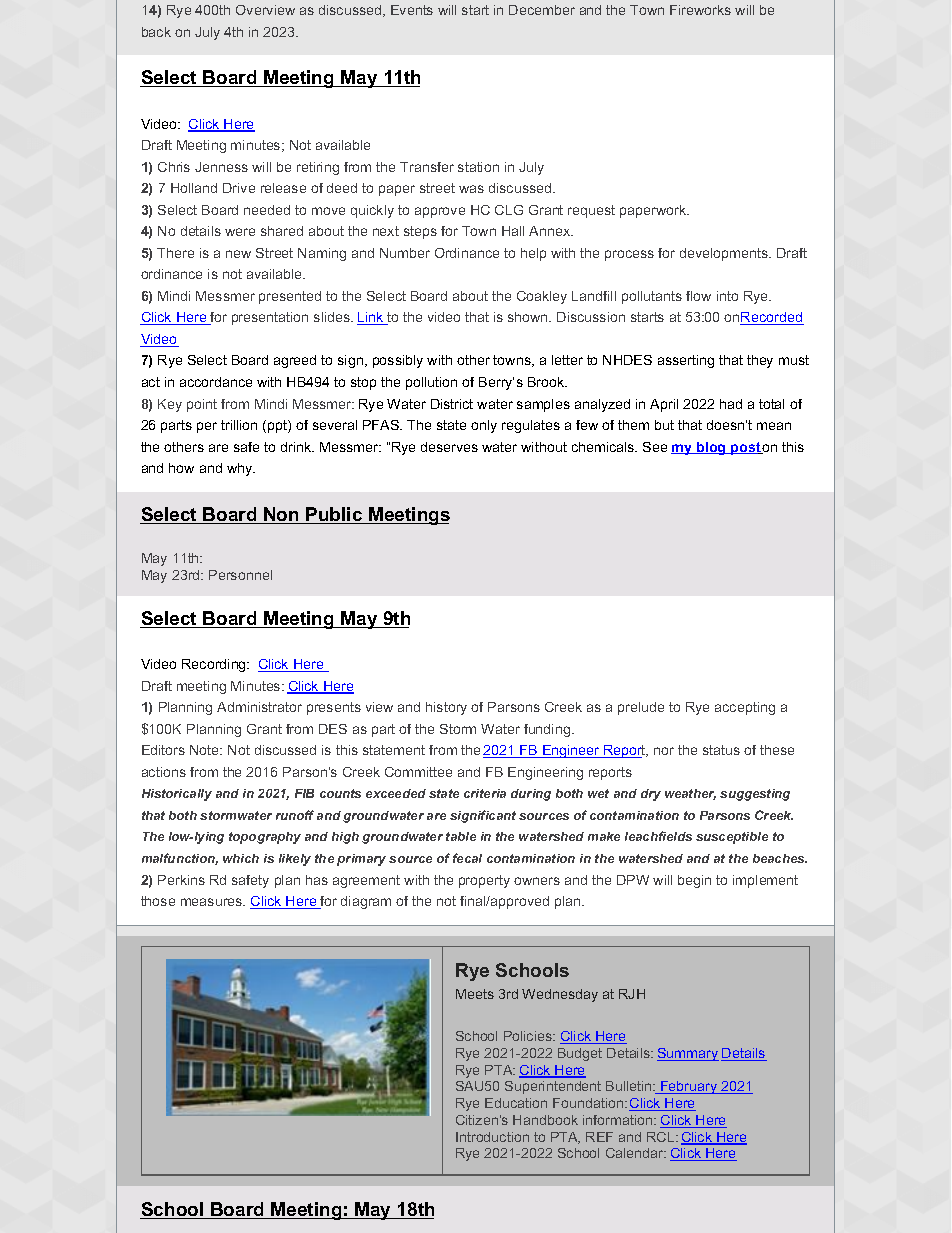 The width and height of the screenshot is (952, 1233). Describe the element at coordinates (206, 750) in the screenshot. I see `Note` at that location.
